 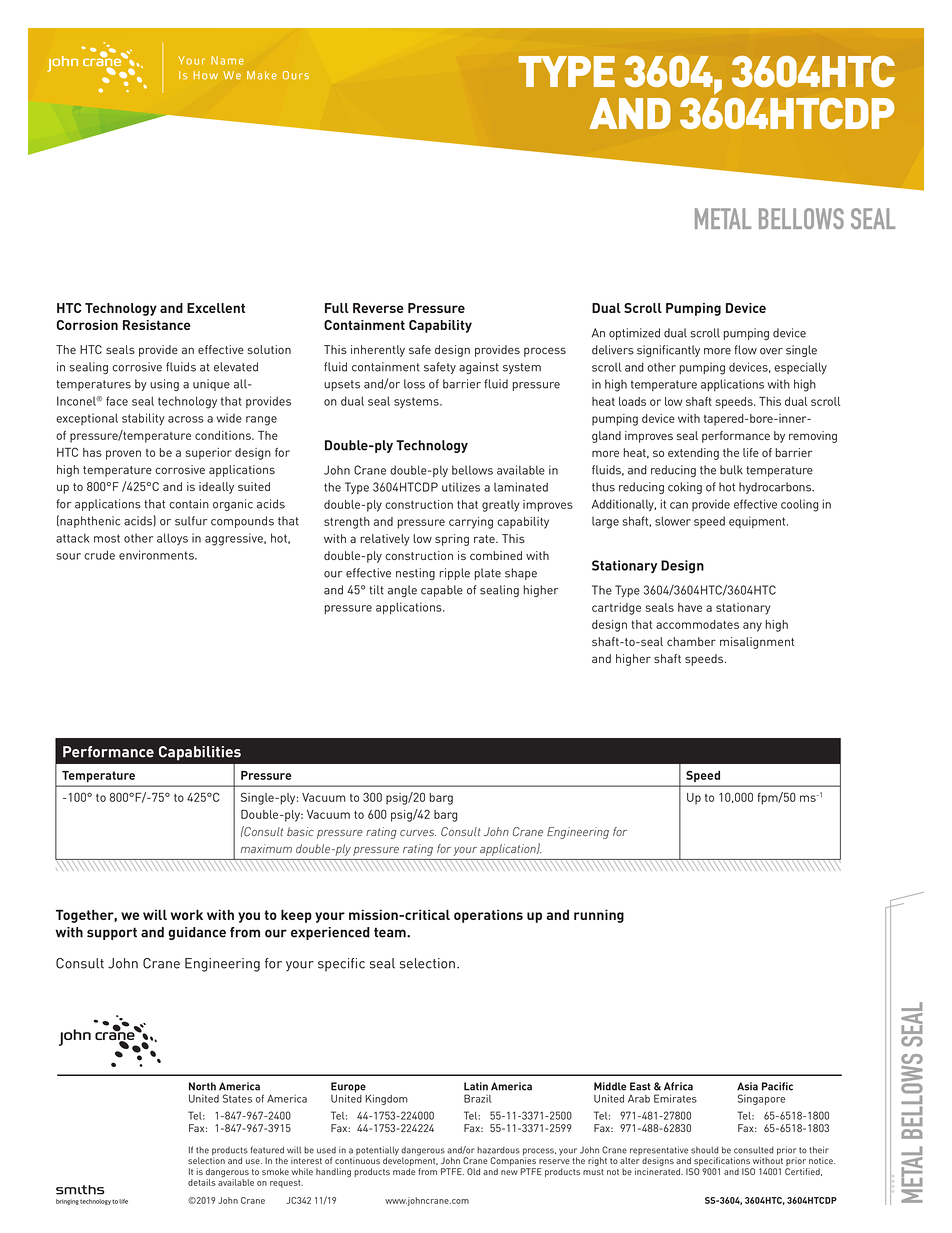 What do you see at coordinates (745, 350) in the page?
I see `flow` at bounding box center [745, 350].
